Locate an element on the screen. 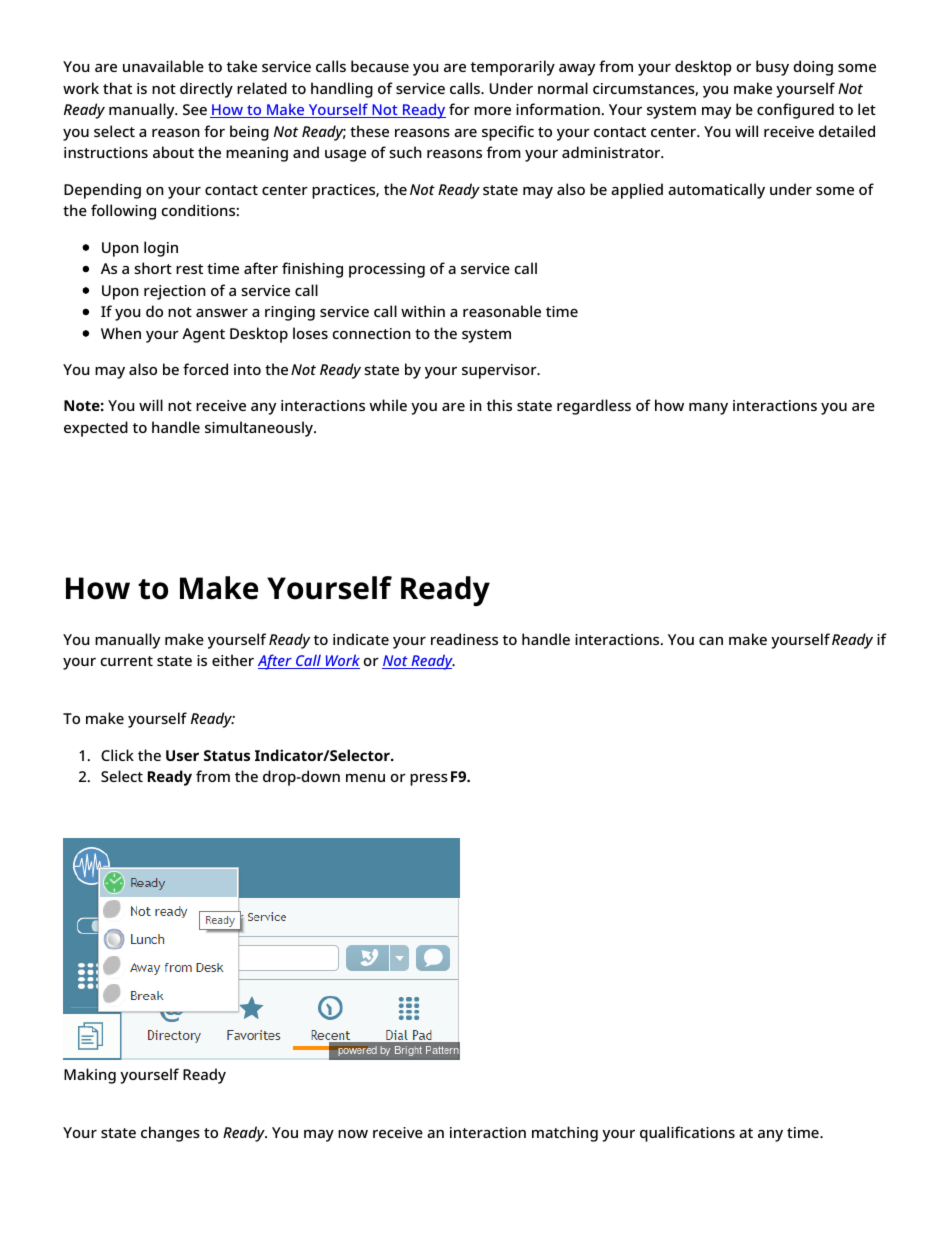  matching is located at coordinates (565, 1134).
